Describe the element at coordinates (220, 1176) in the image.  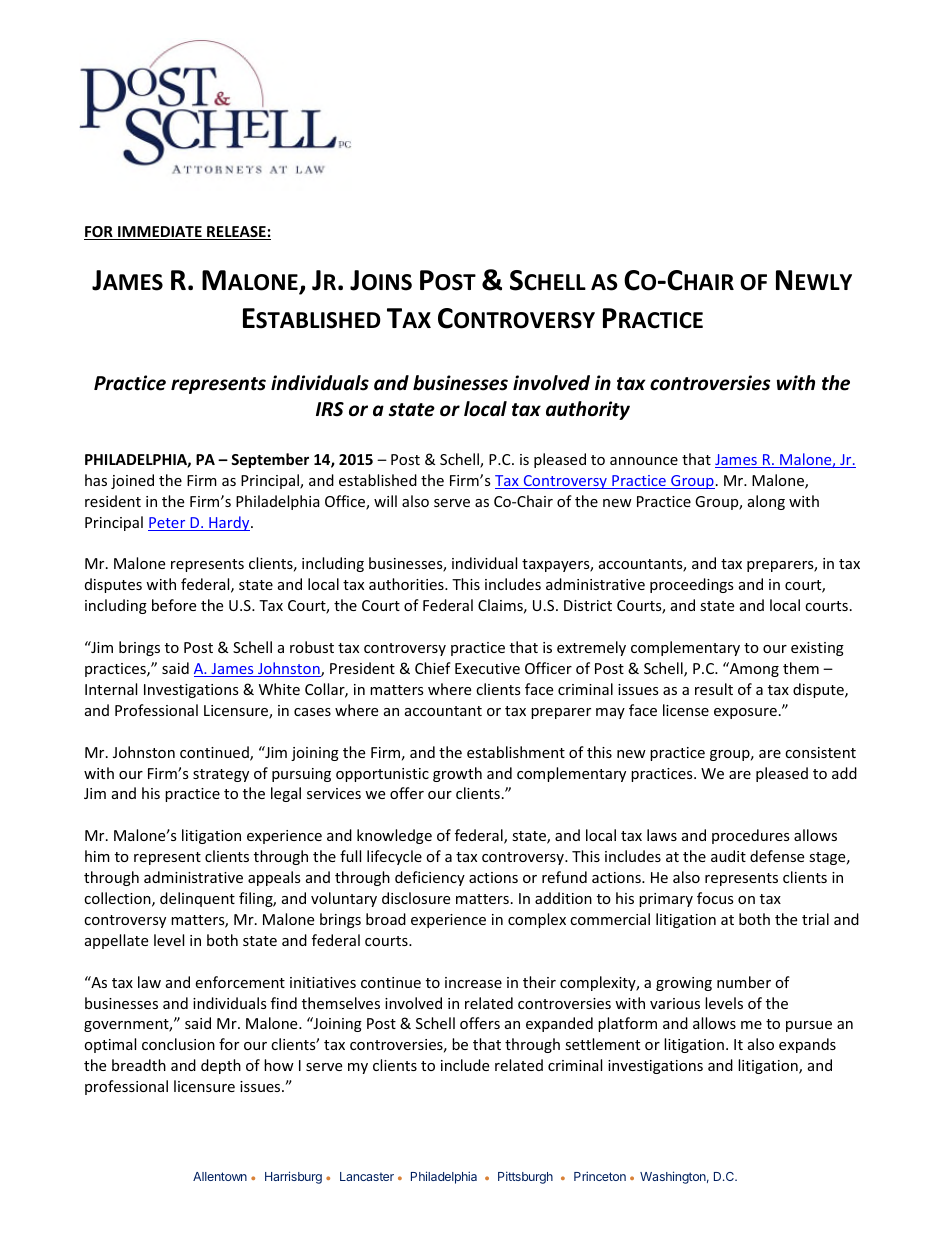
I see `Allentown` at that location.
